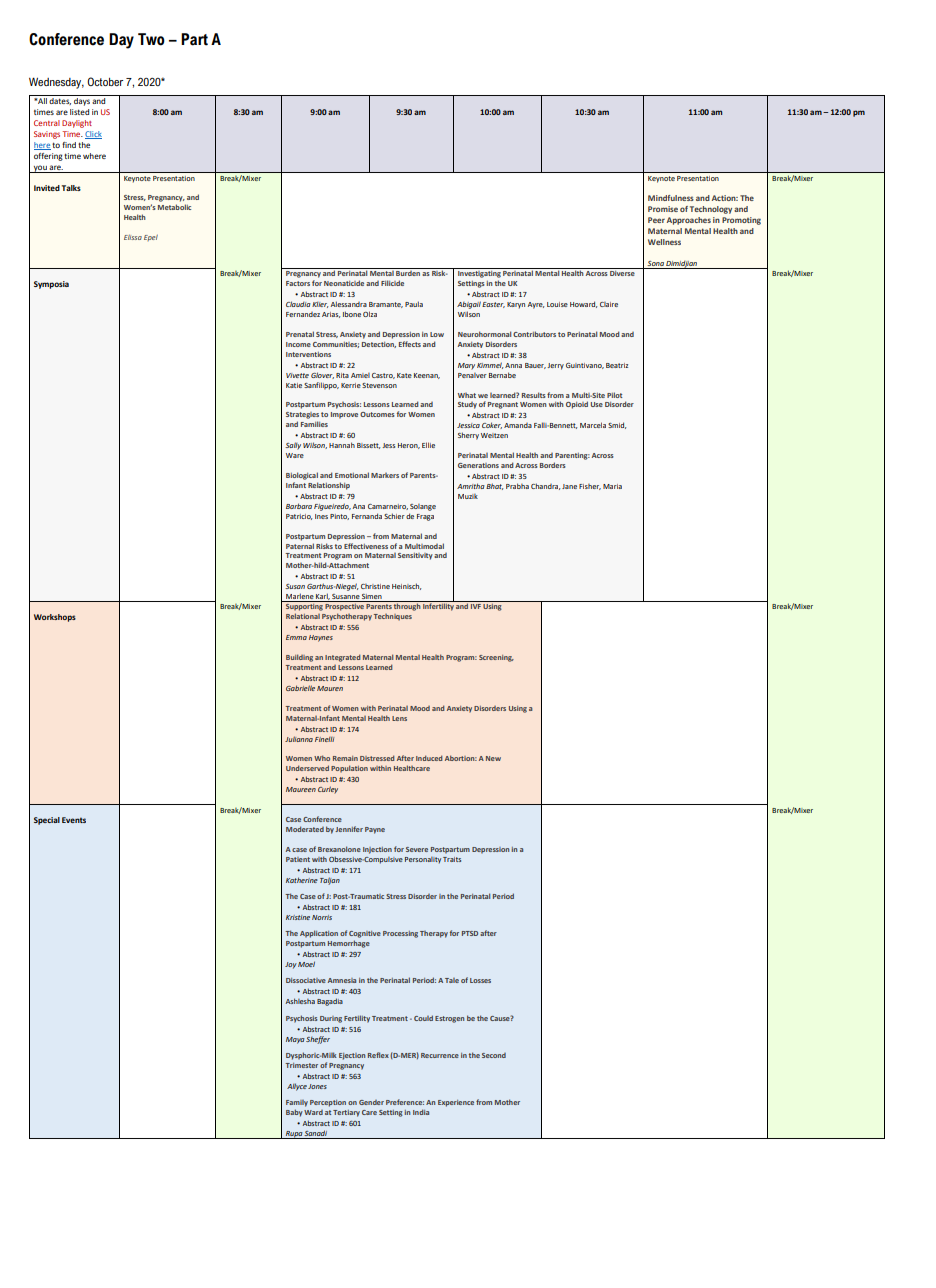 The height and width of the screenshot is (1288, 936). I want to click on Pilot, so click(614, 395).
